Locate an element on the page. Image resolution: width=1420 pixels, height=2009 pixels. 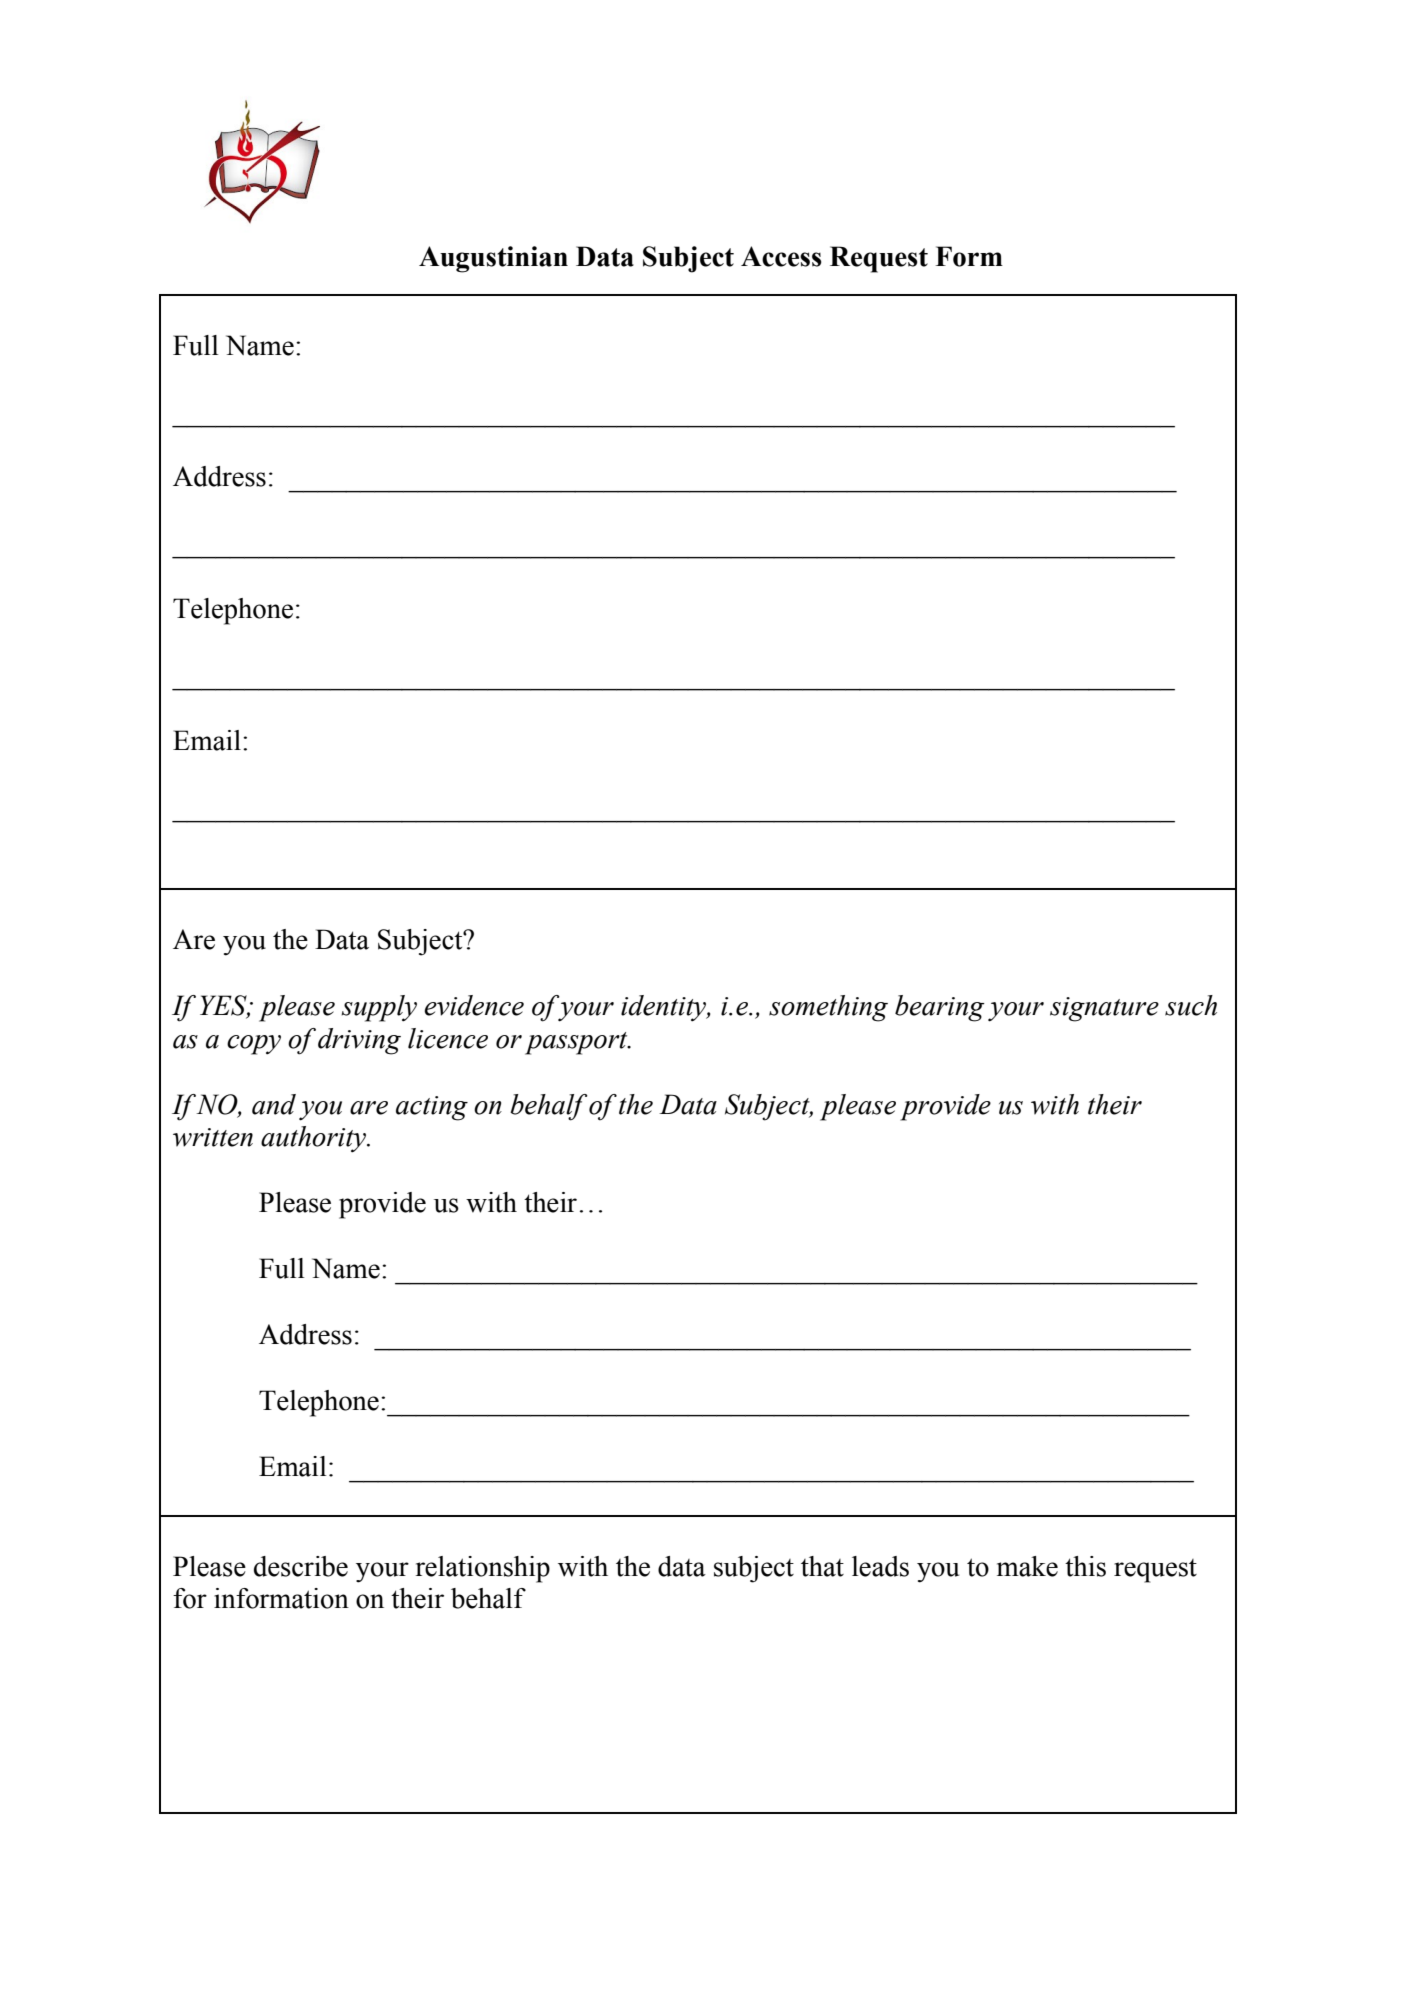
describe is located at coordinates (301, 1566).
